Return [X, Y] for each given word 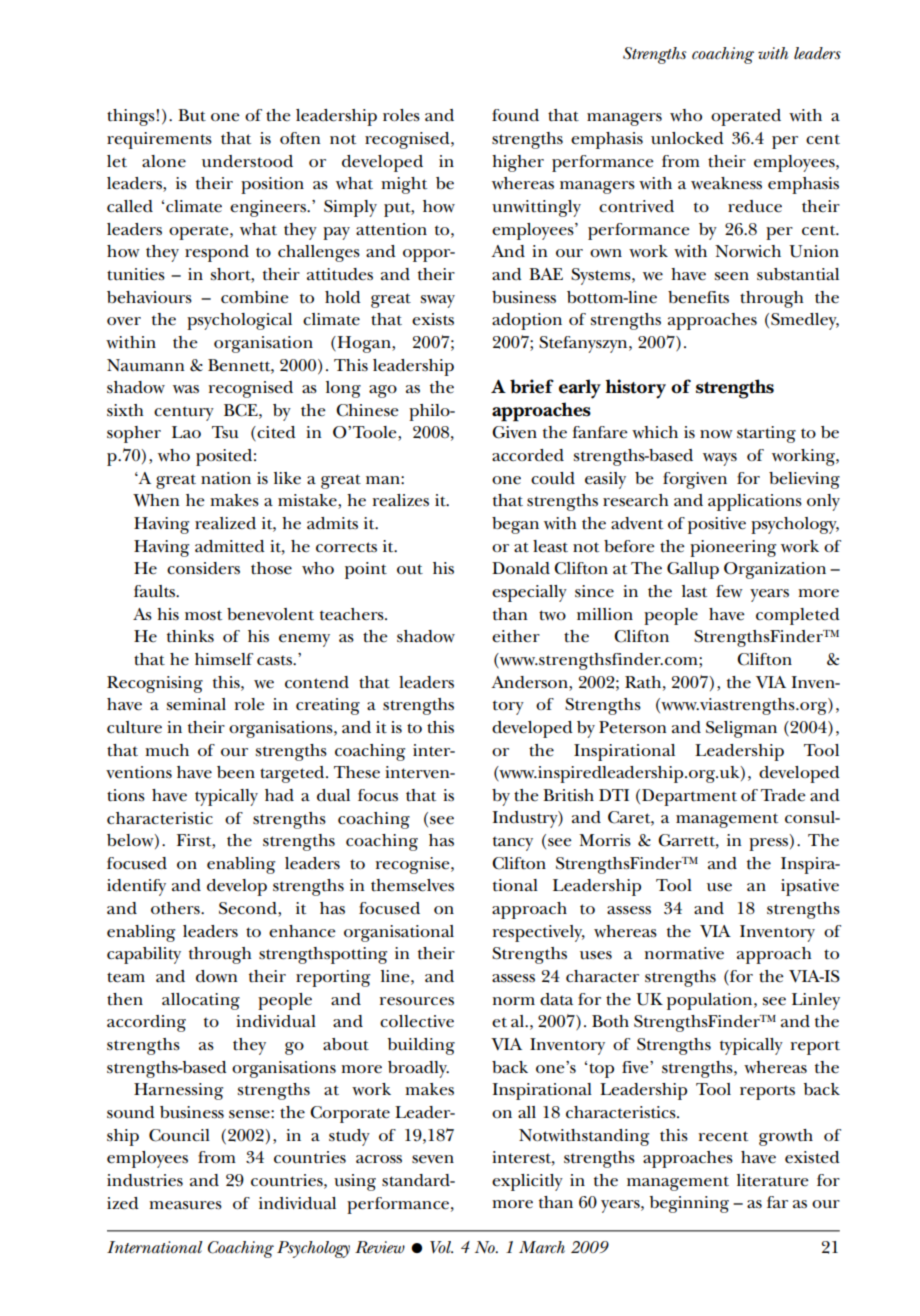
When [156, 500]
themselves [412, 885]
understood [247, 161]
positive [717, 525]
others [176, 908]
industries [145, 1180]
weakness [726, 183]
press [770, 844]
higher [518, 163]
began [515, 525]
